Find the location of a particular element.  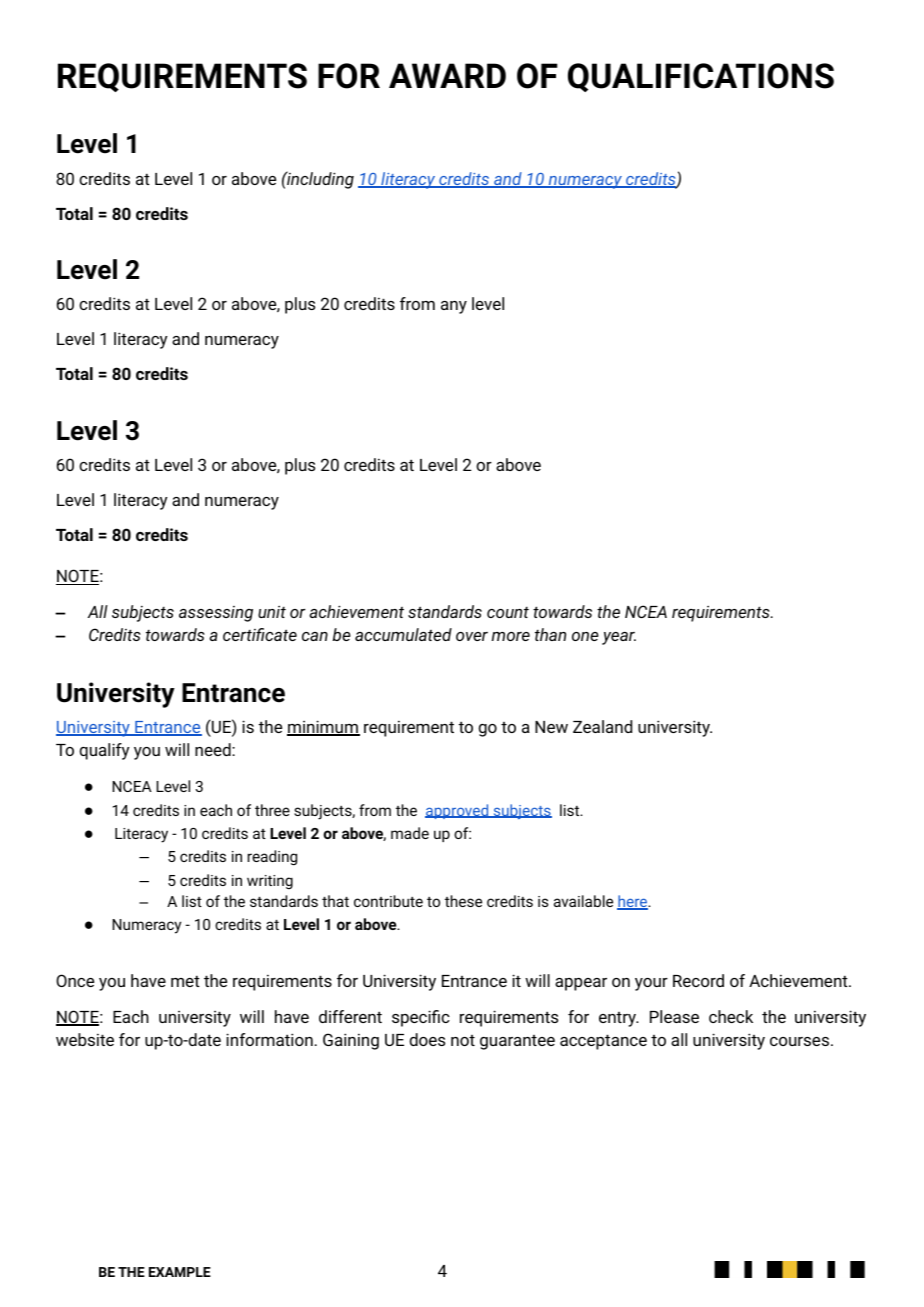

including is located at coordinates (319, 180).
